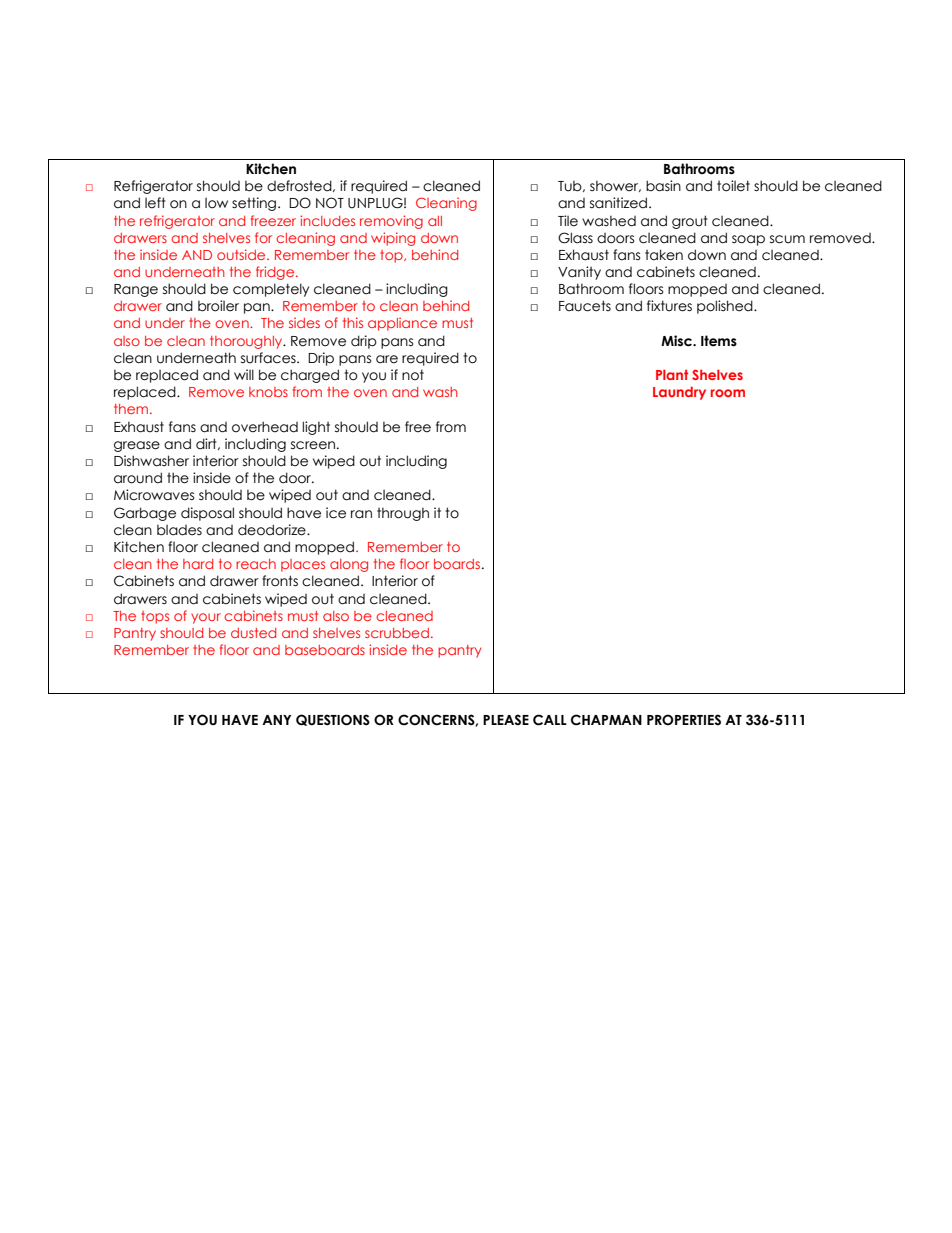 This screenshot has height=1233, width=952. What do you see at coordinates (207, 444) in the screenshot?
I see `dirt` at bounding box center [207, 444].
